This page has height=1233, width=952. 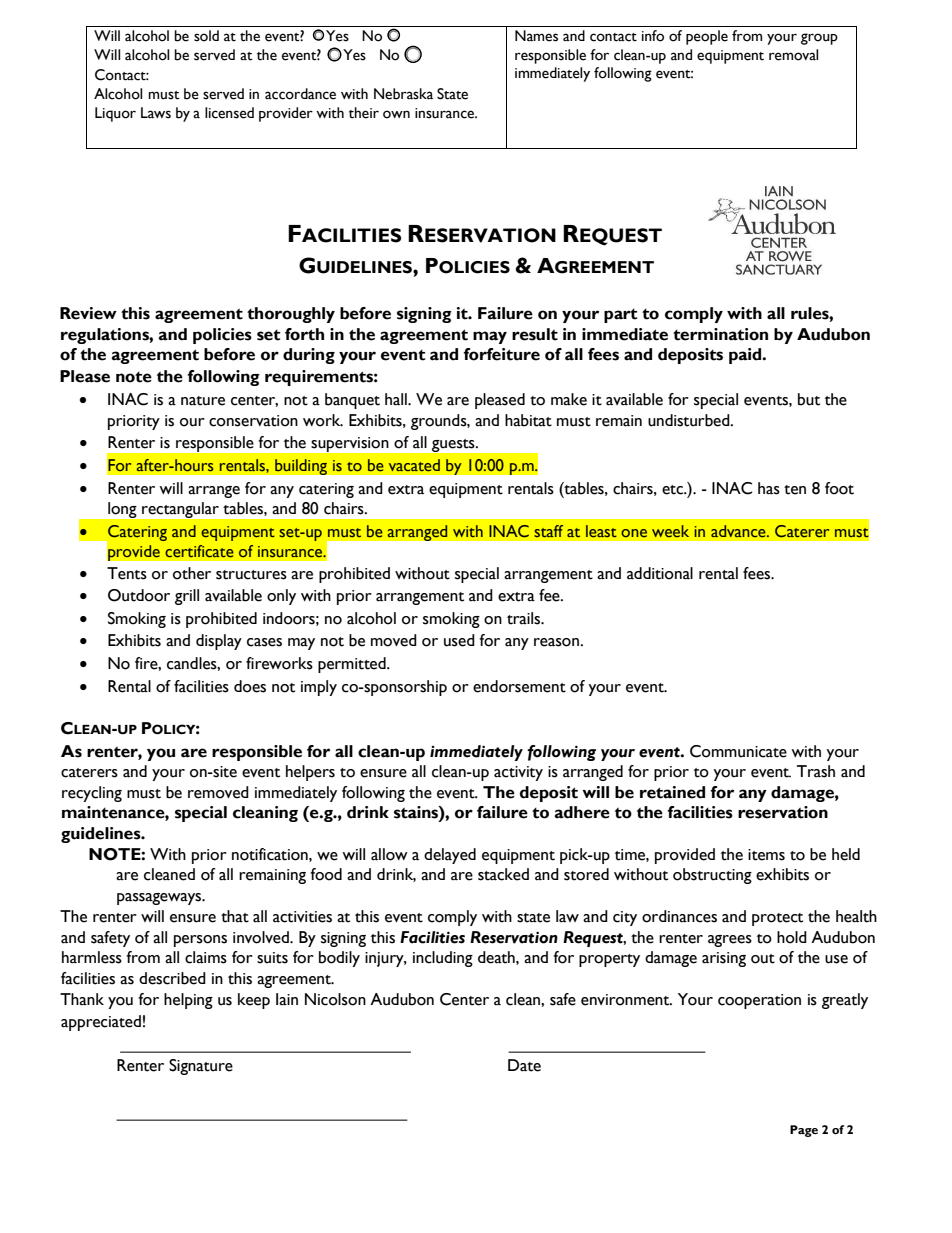 I want to click on guests, so click(x=454, y=445).
